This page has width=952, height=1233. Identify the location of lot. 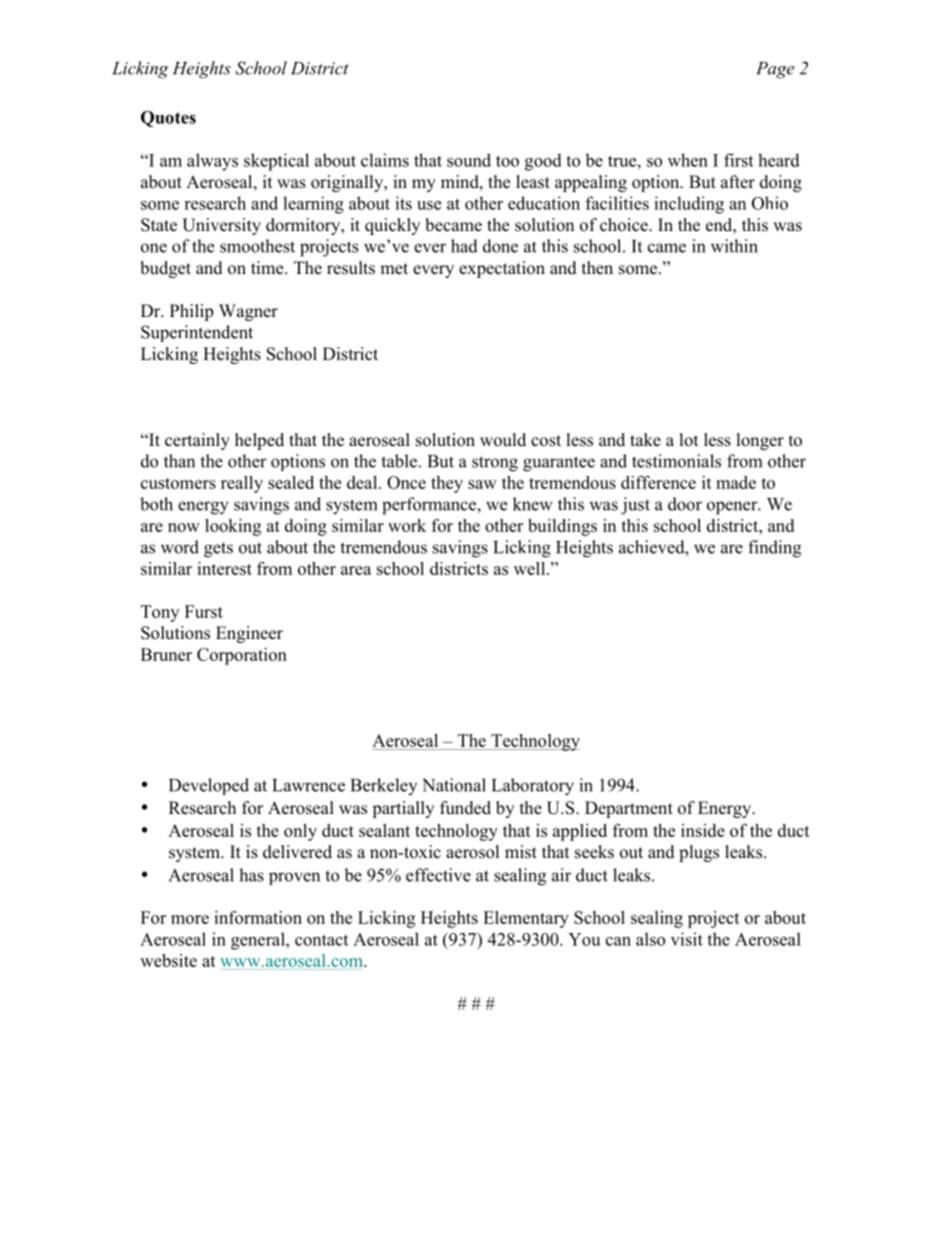
(689, 440).
